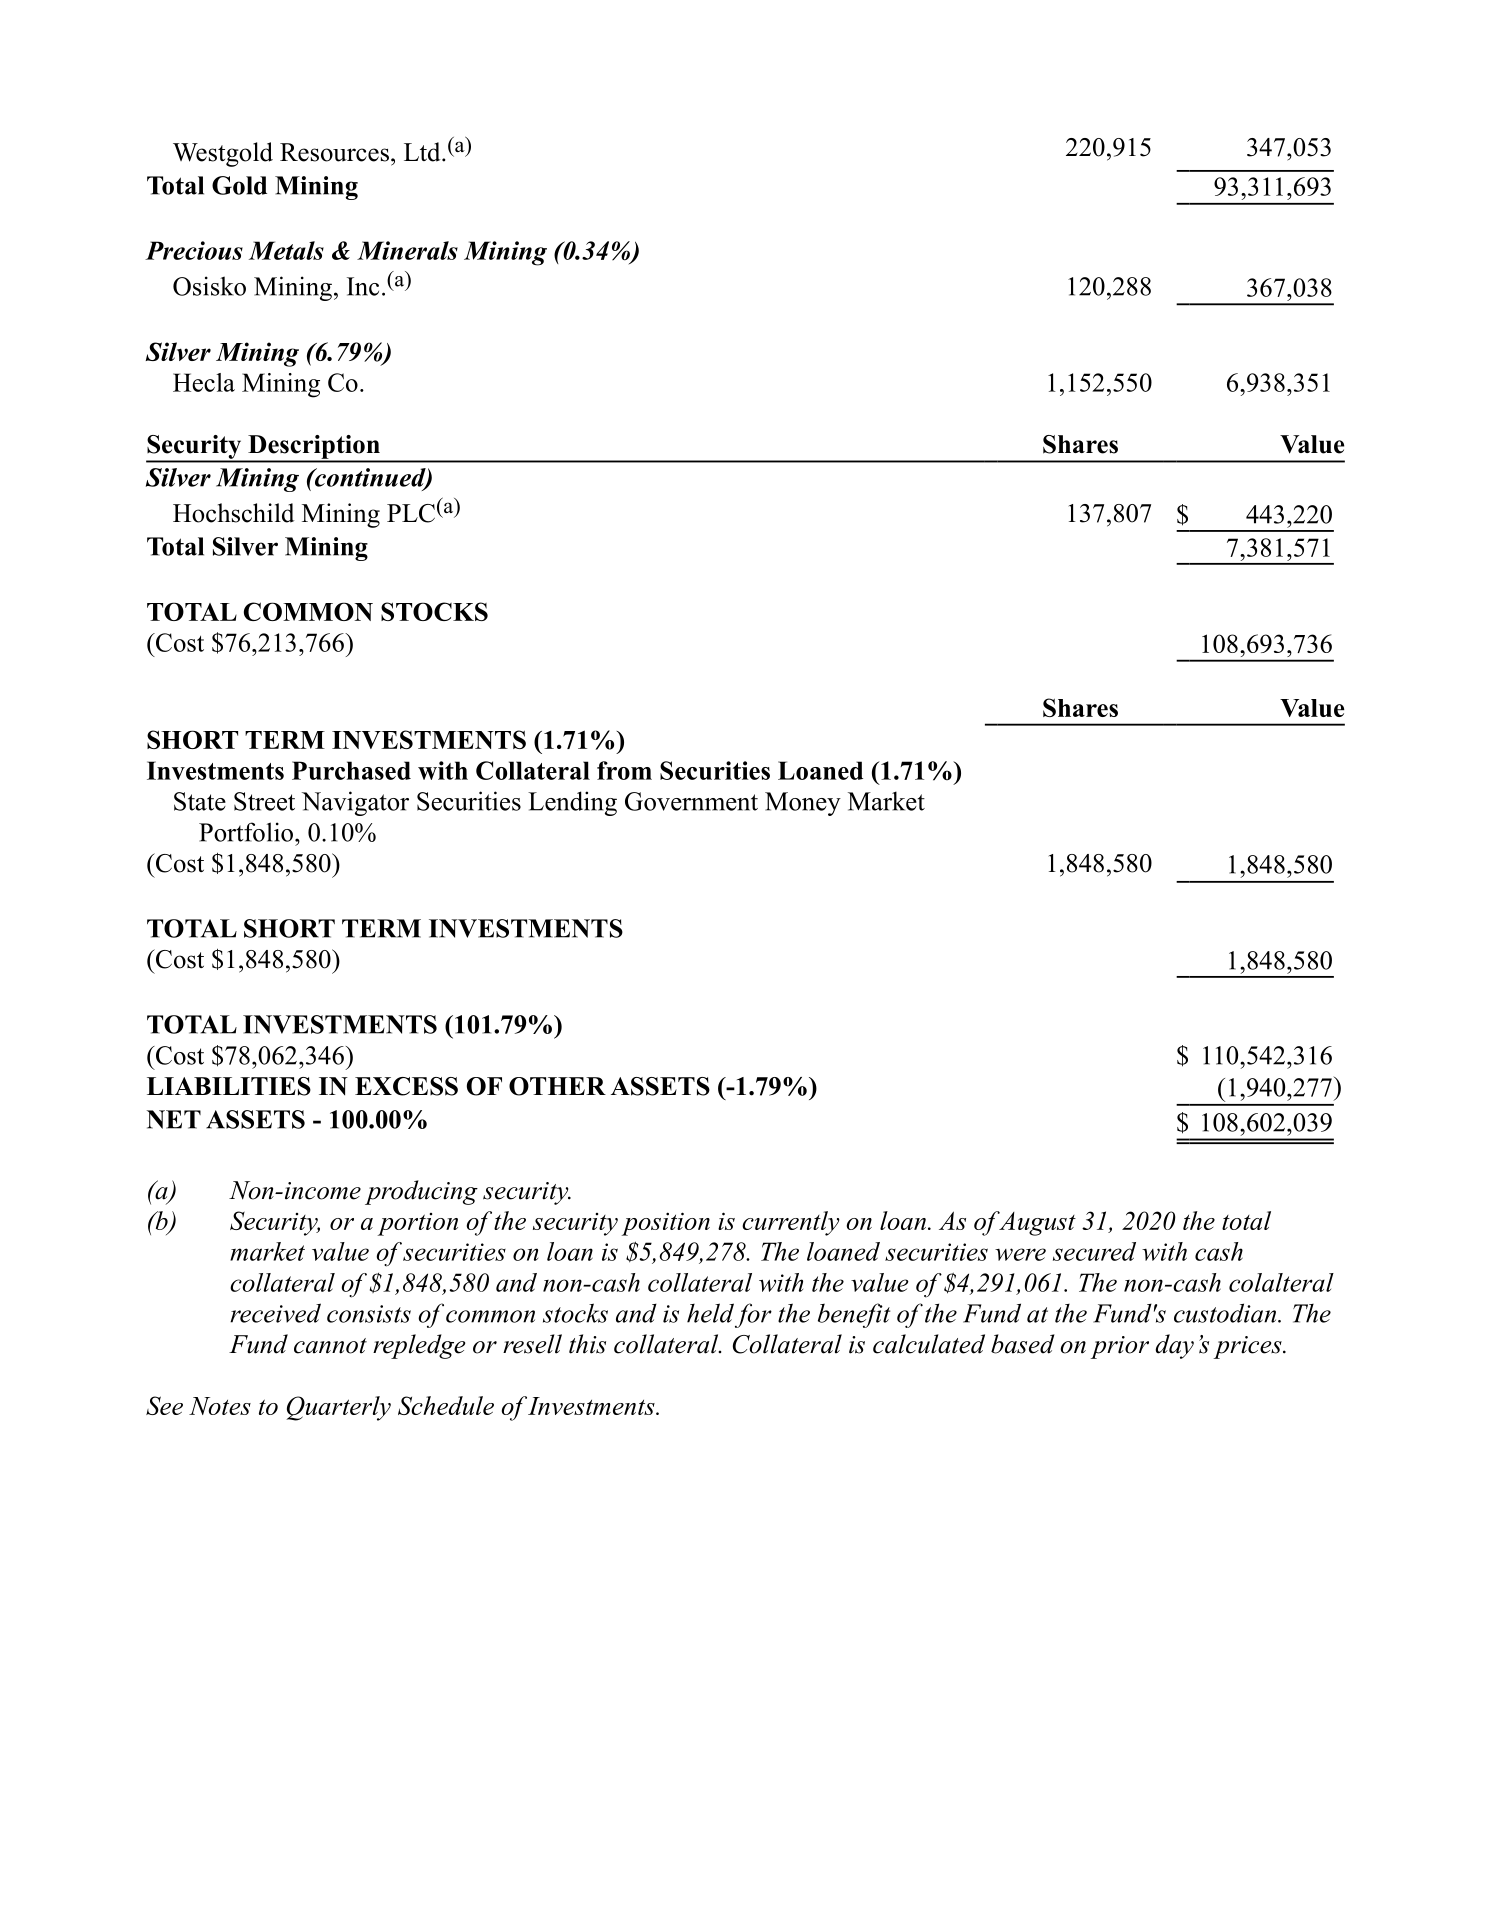 The width and height of the screenshot is (1491, 1930). What do you see at coordinates (407, 250) in the screenshot?
I see `Minerals` at bounding box center [407, 250].
